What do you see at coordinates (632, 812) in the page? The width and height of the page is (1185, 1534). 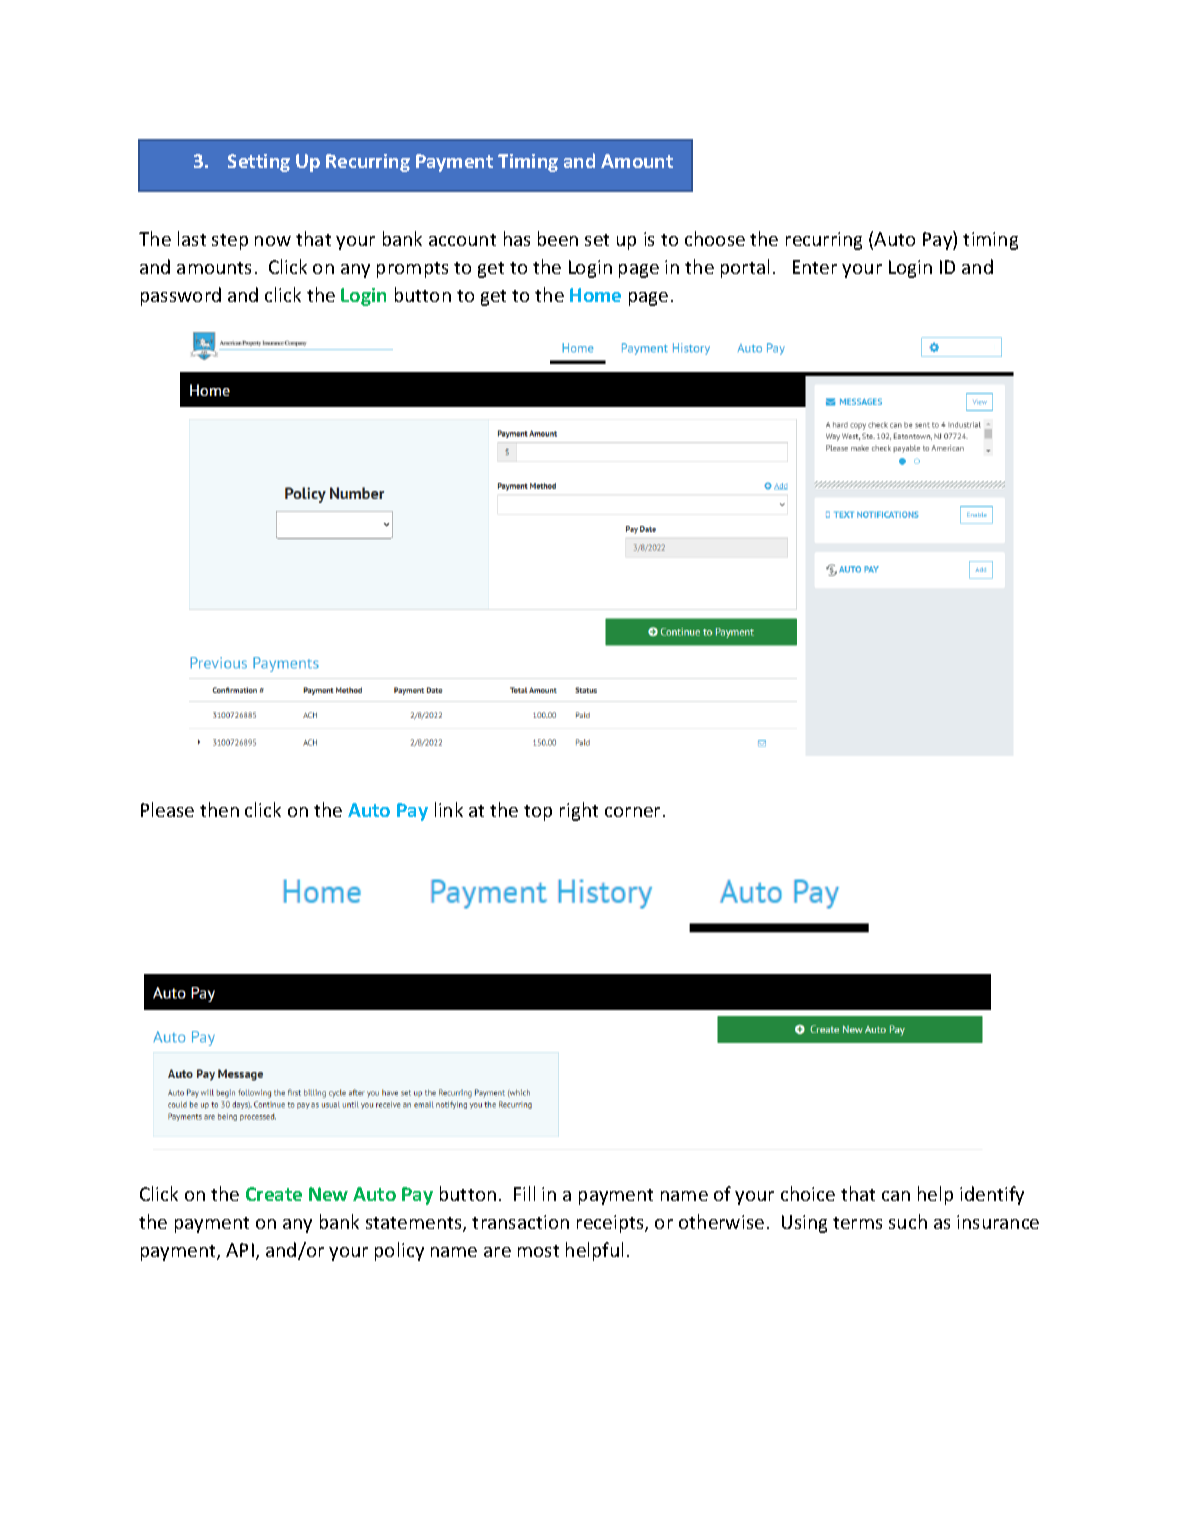 I see `corner` at bounding box center [632, 812].
